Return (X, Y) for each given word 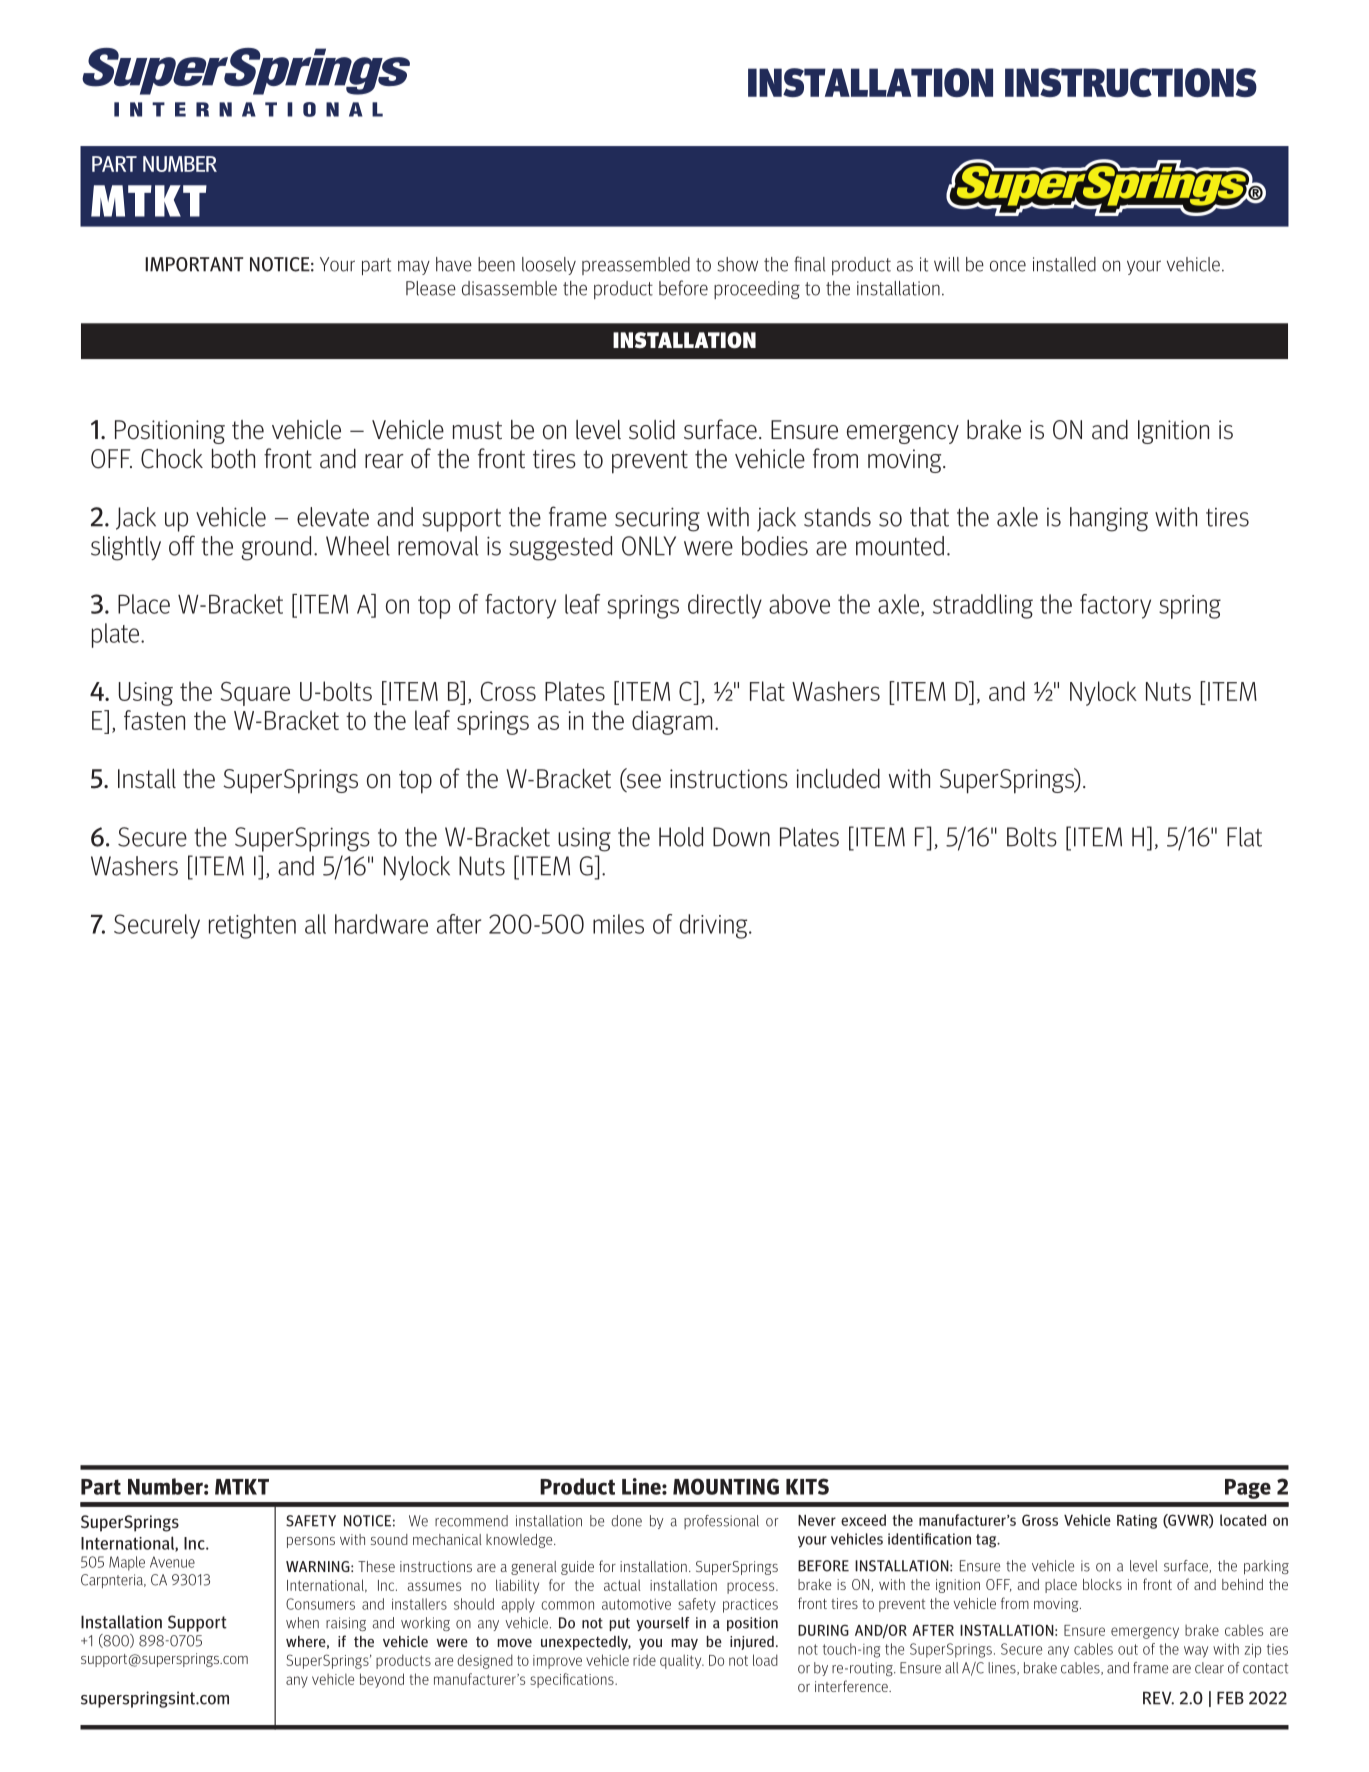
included (838, 778)
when (302, 1623)
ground (276, 548)
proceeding (757, 290)
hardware (381, 924)
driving (715, 926)
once (1008, 266)
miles (618, 924)
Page (1248, 1489)
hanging (1109, 519)
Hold (681, 837)
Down (741, 837)
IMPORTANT (194, 264)
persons (311, 1542)
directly (725, 606)
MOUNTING (726, 1486)
